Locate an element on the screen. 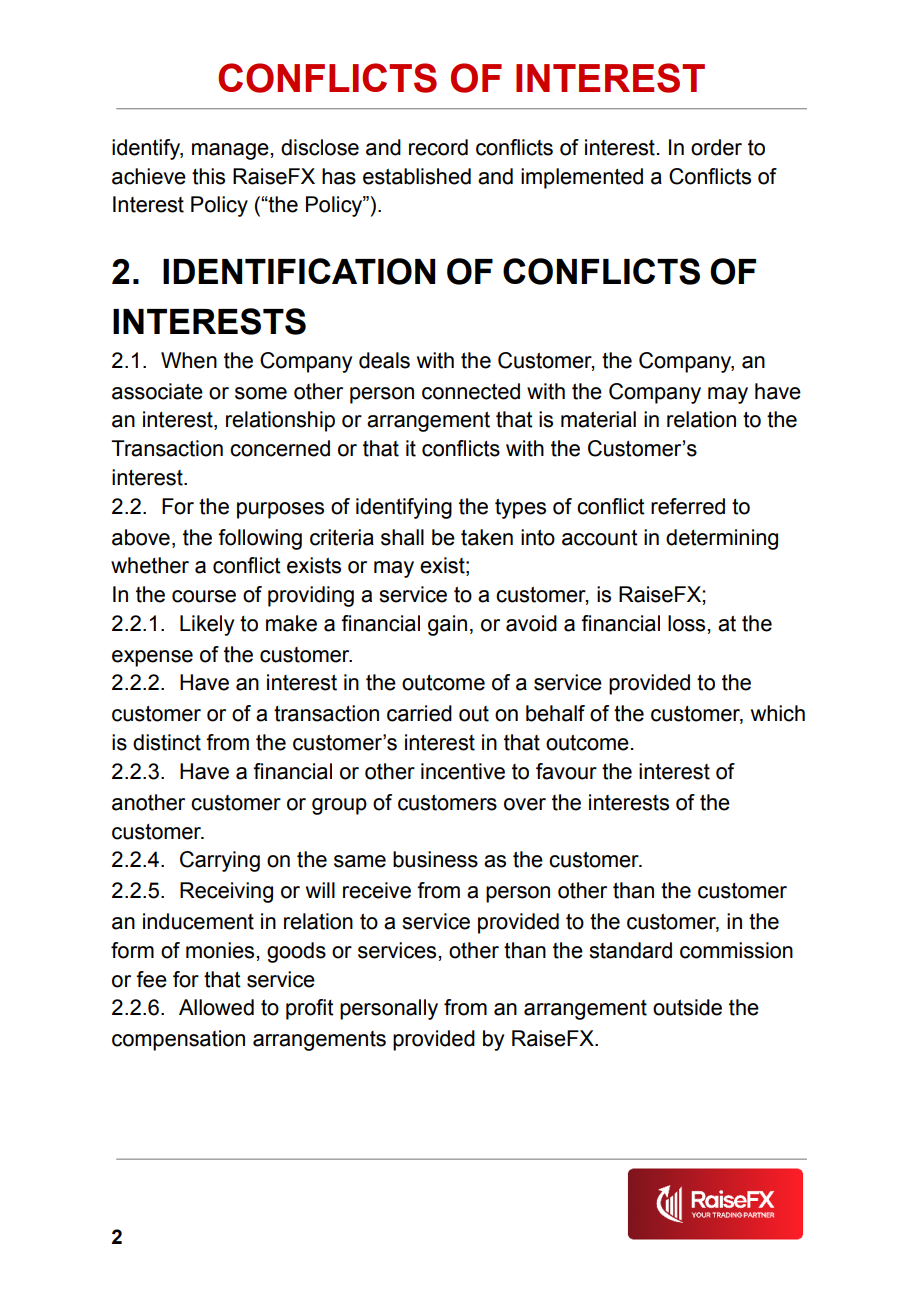  incentive is located at coordinates (463, 771).
